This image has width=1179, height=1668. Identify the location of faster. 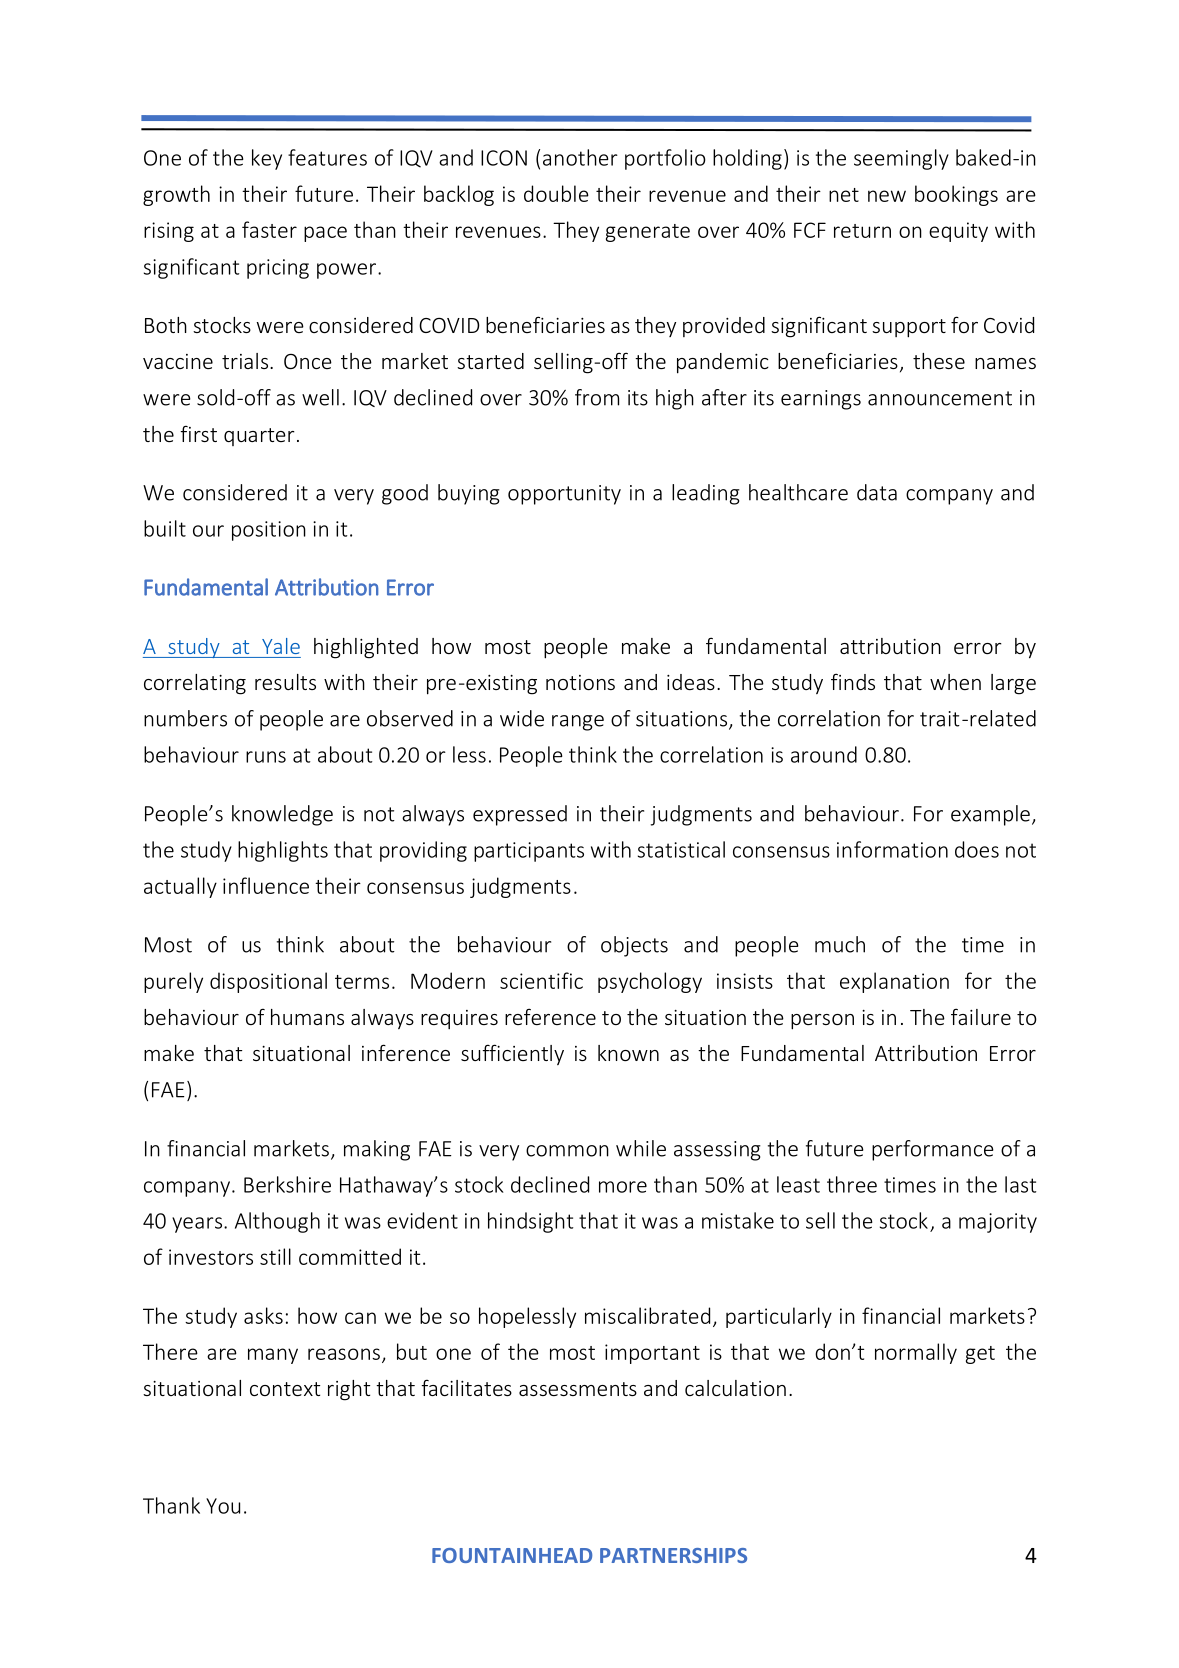
(269, 229).
